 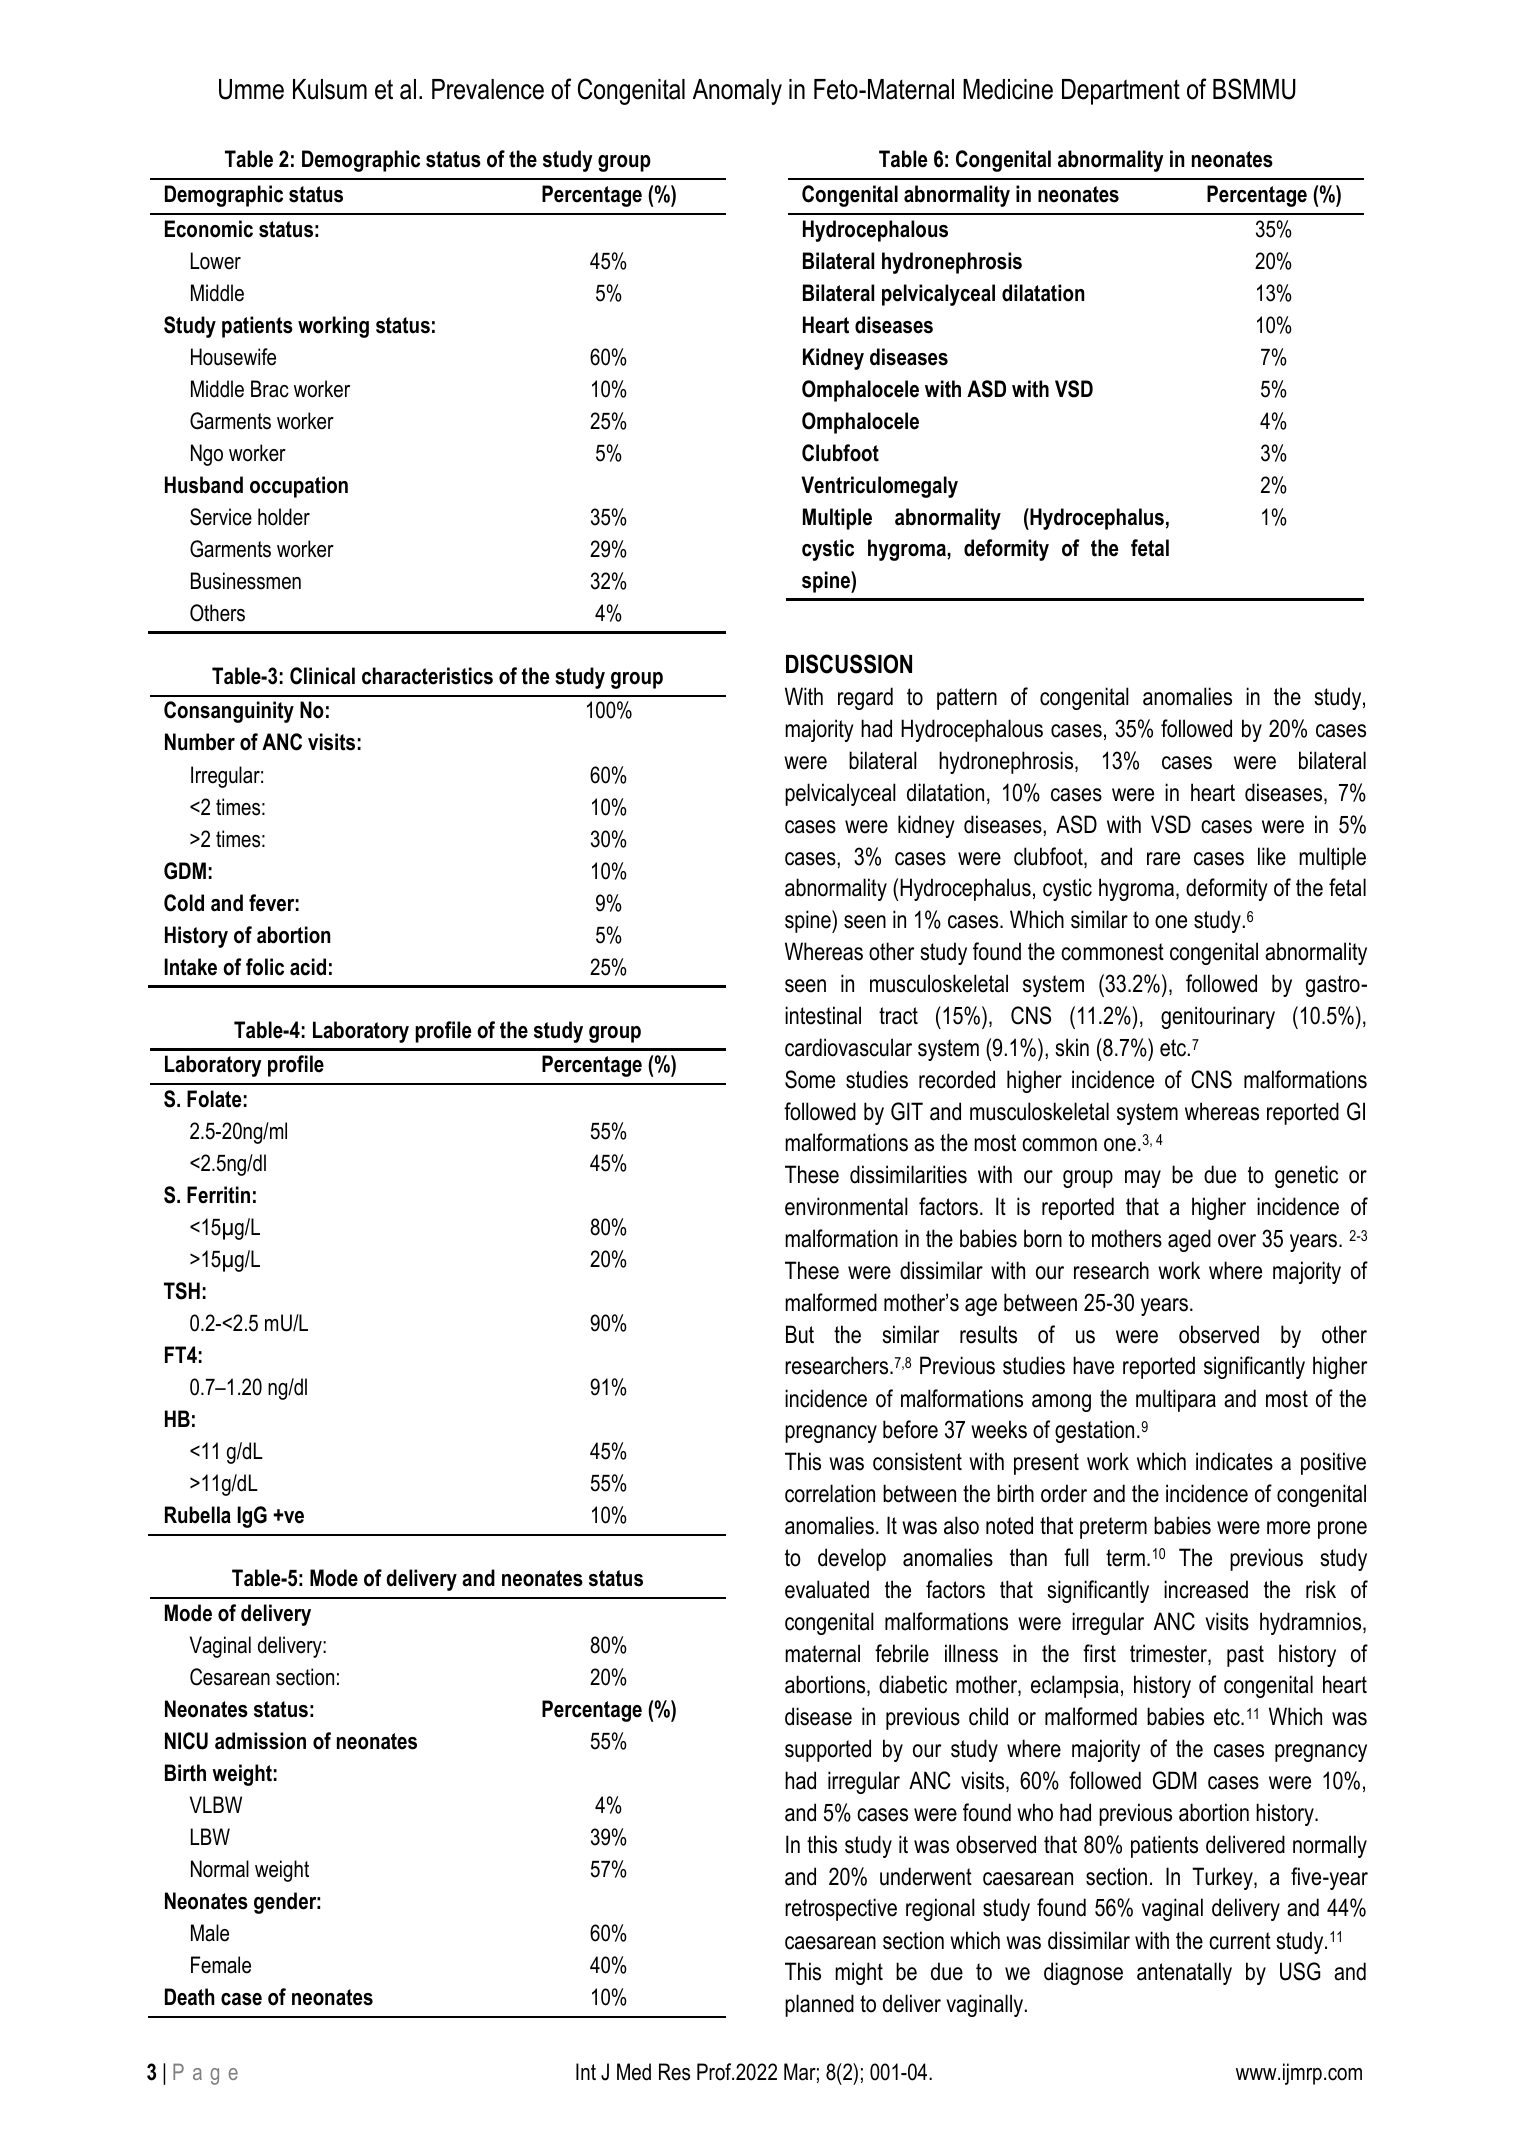 I want to click on DISCUSSION, so click(x=849, y=664).
